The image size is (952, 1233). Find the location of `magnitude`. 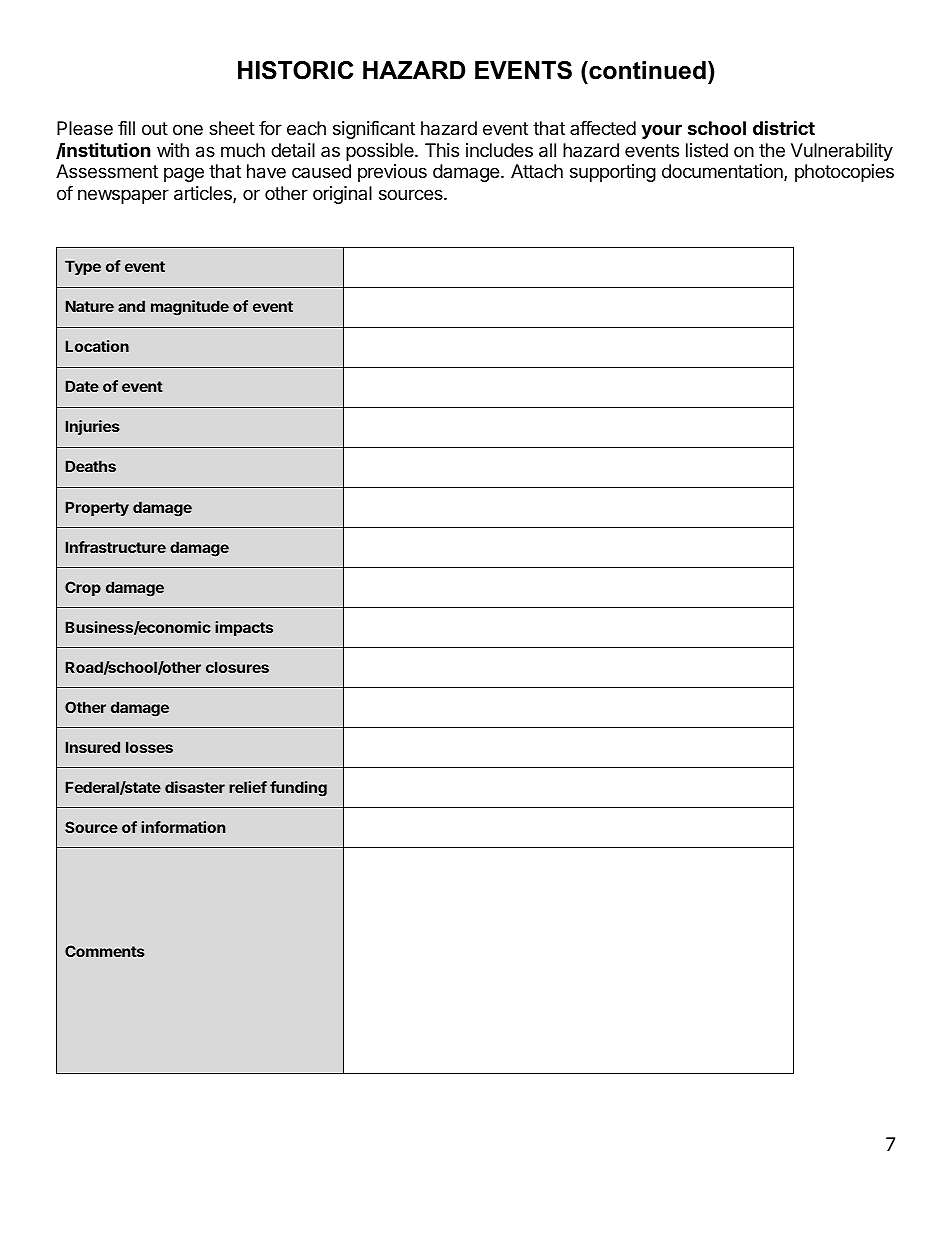

magnitude is located at coordinates (190, 308).
